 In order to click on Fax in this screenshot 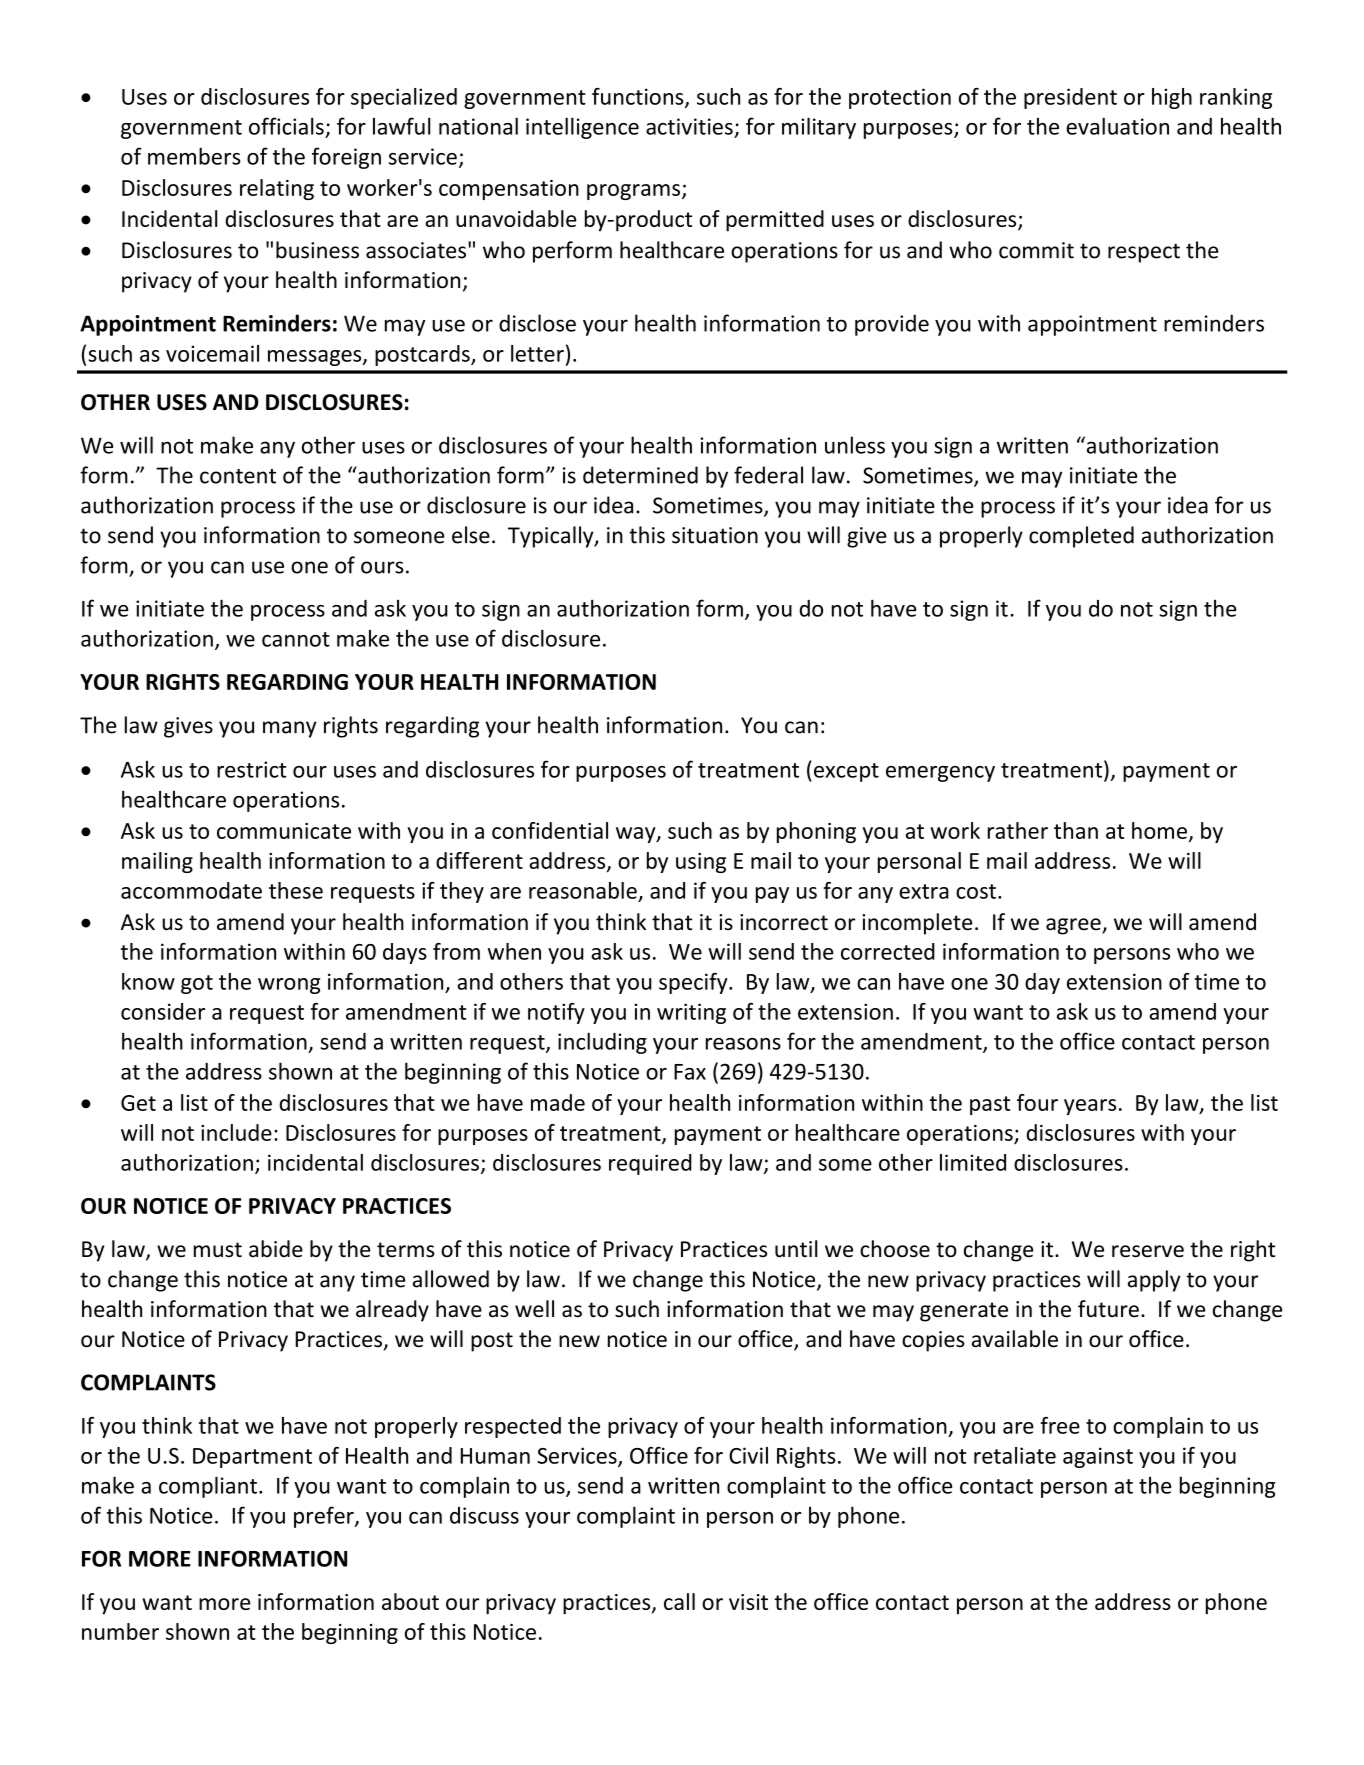, I will do `click(690, 1072)`.
